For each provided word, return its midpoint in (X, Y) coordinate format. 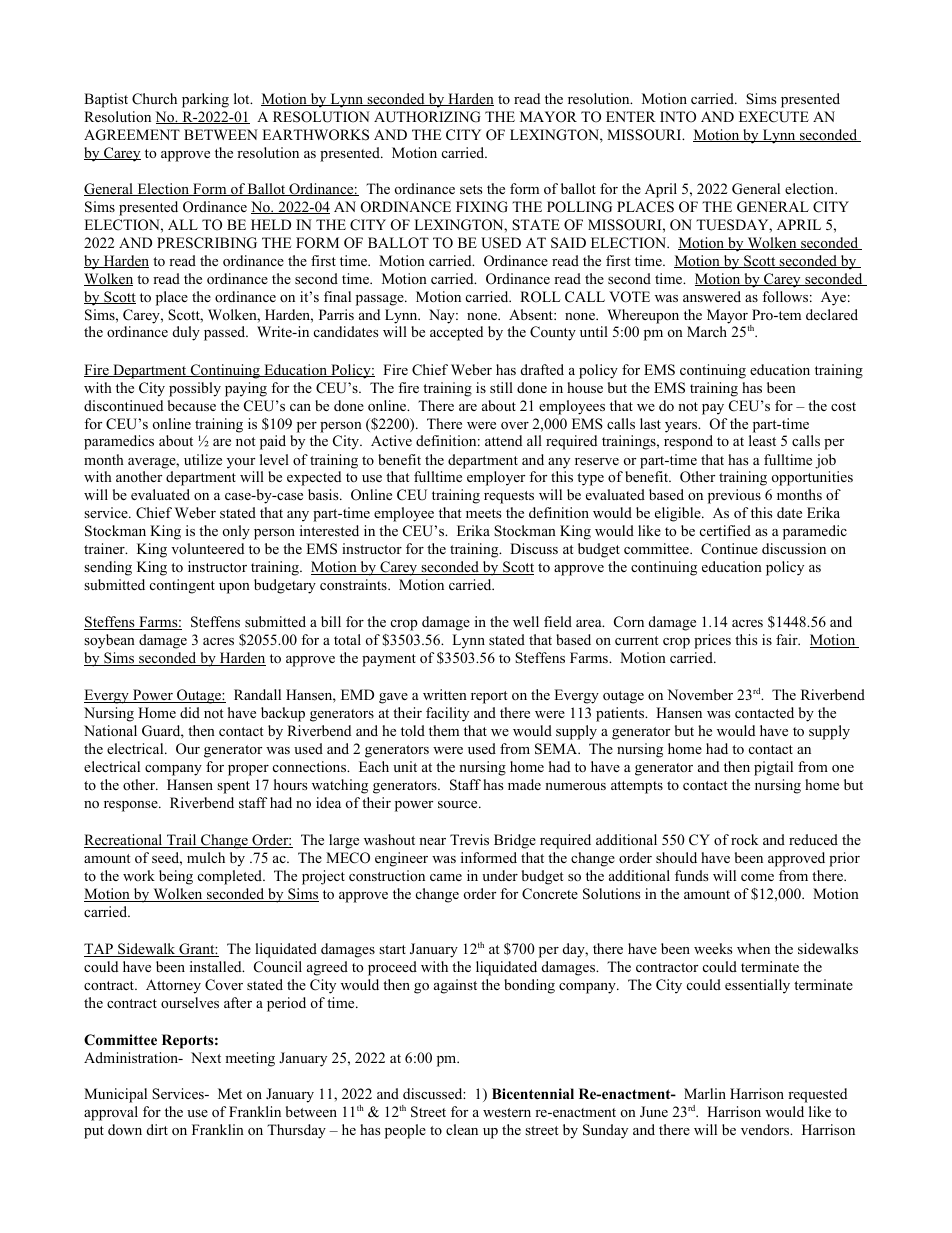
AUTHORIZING (427, 117)
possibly (195, 389)
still (501, 387)
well (526, 621)
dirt (157, 1129)
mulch (206, 857)
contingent (182, 586)
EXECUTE (774, 117)
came (446, 877)
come (757, 877)
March (707, 331)
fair (788, 639)
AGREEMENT (132, 135)
